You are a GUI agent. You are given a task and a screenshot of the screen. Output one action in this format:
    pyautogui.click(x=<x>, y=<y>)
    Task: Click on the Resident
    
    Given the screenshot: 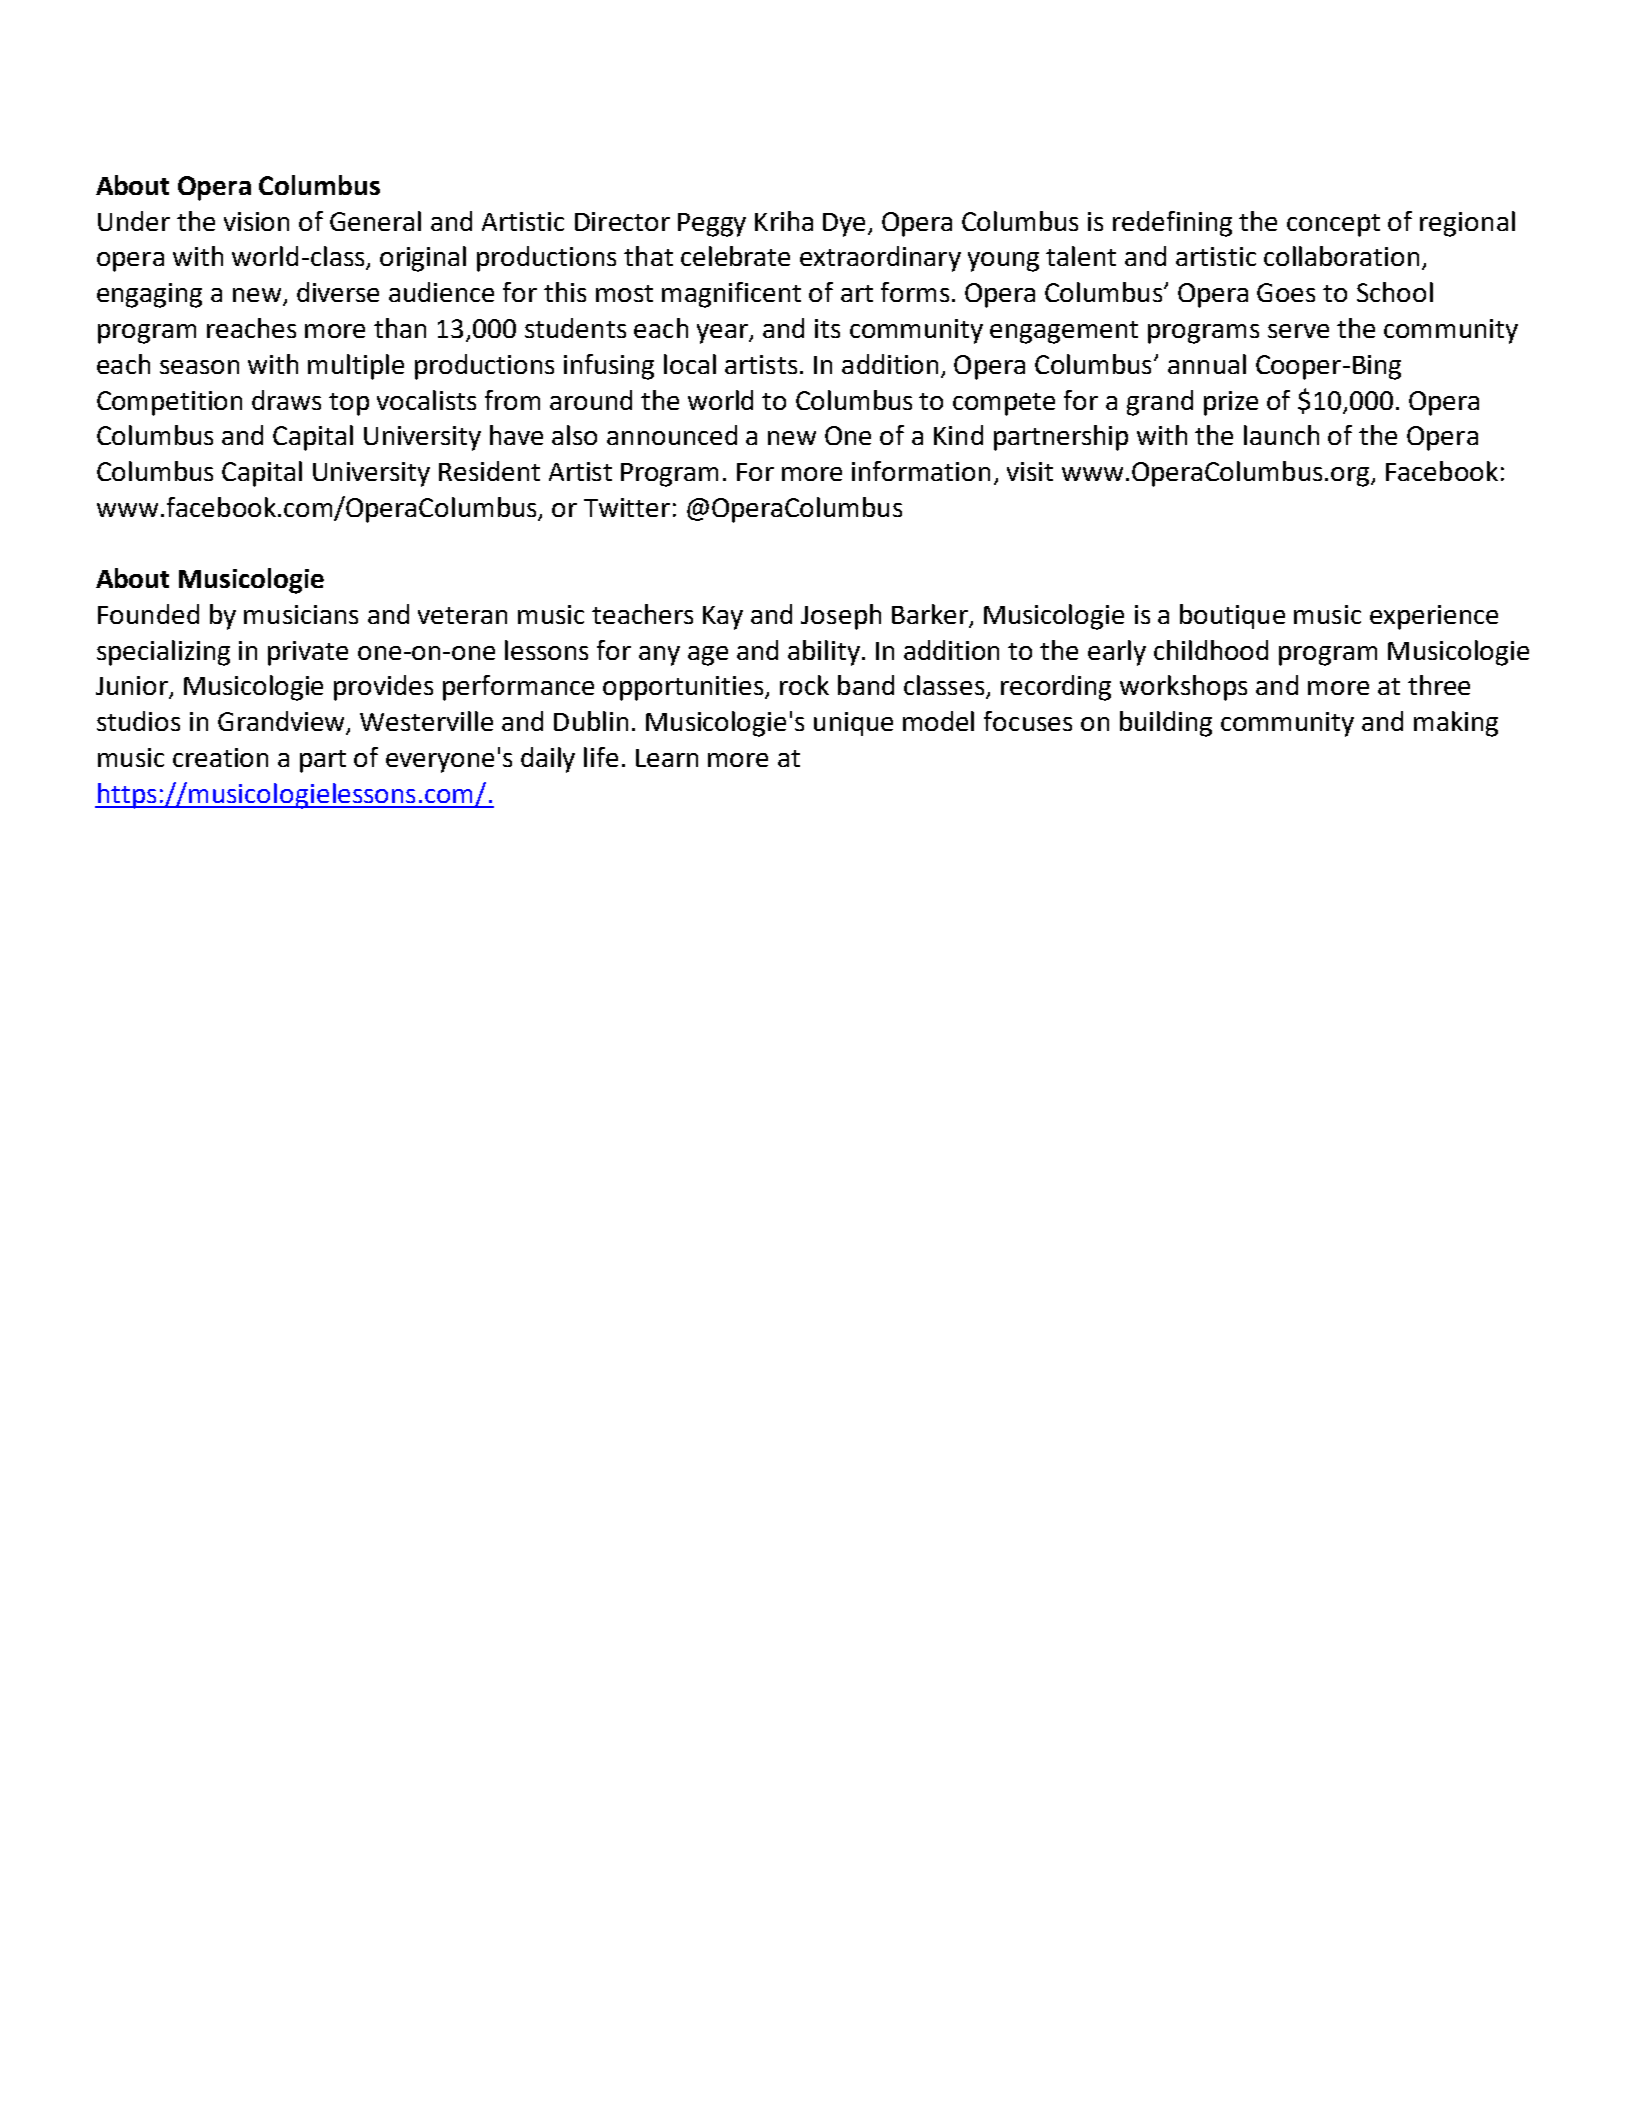 What is the action you would take?
    pyautogui.click(x=489, y=471)
